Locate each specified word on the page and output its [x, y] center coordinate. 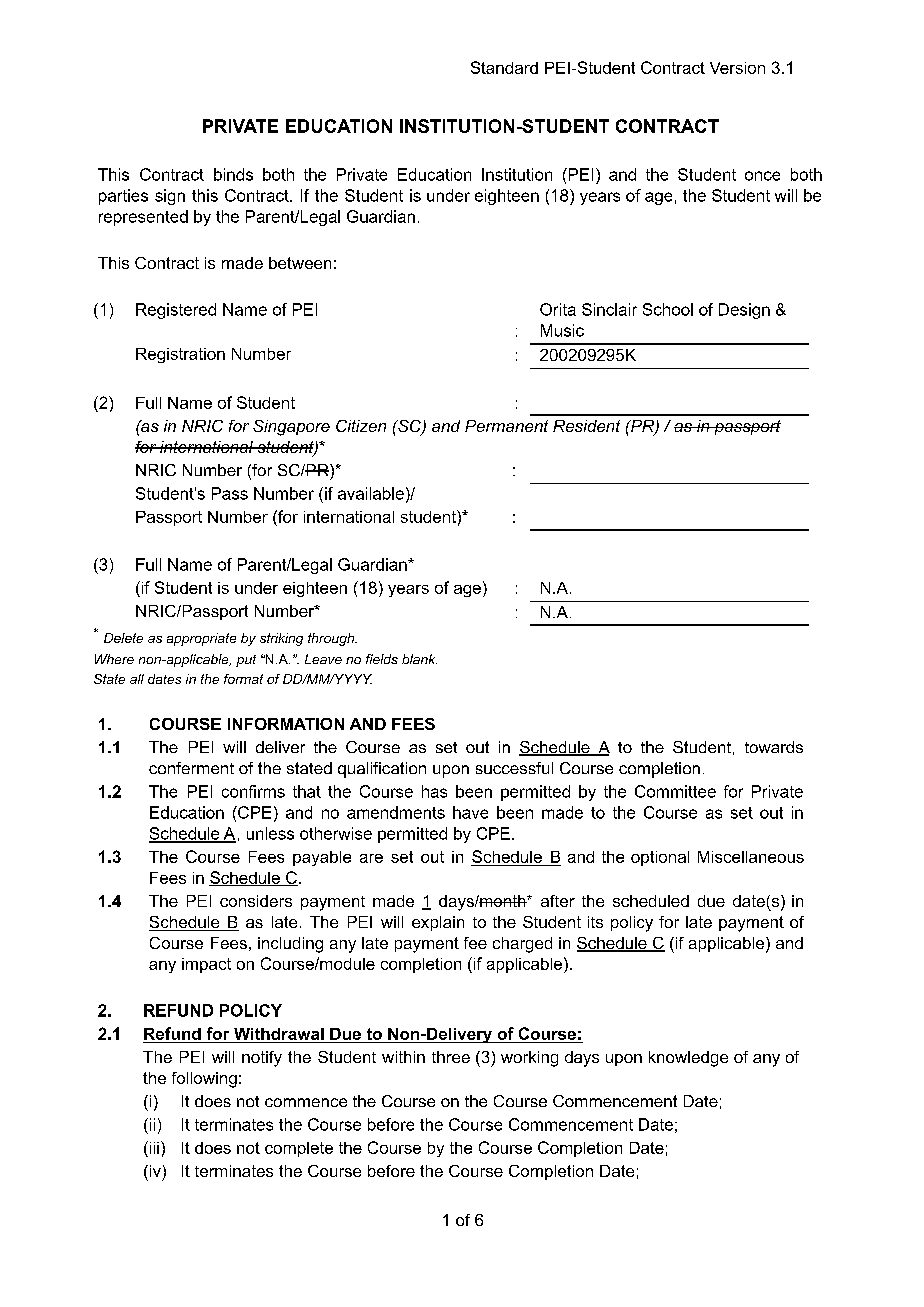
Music [562, 330]
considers [256, 901]
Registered [176, 311]
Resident [586, 426]
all [137, 679]
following [204, 1080]
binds [233, 174]
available [371, 493]
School [668, 309]
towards [774, 747]
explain [438, 923]
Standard [504, 67]
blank [419, 659]
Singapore [291, 428]
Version [737, 68]
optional [660, 858]
